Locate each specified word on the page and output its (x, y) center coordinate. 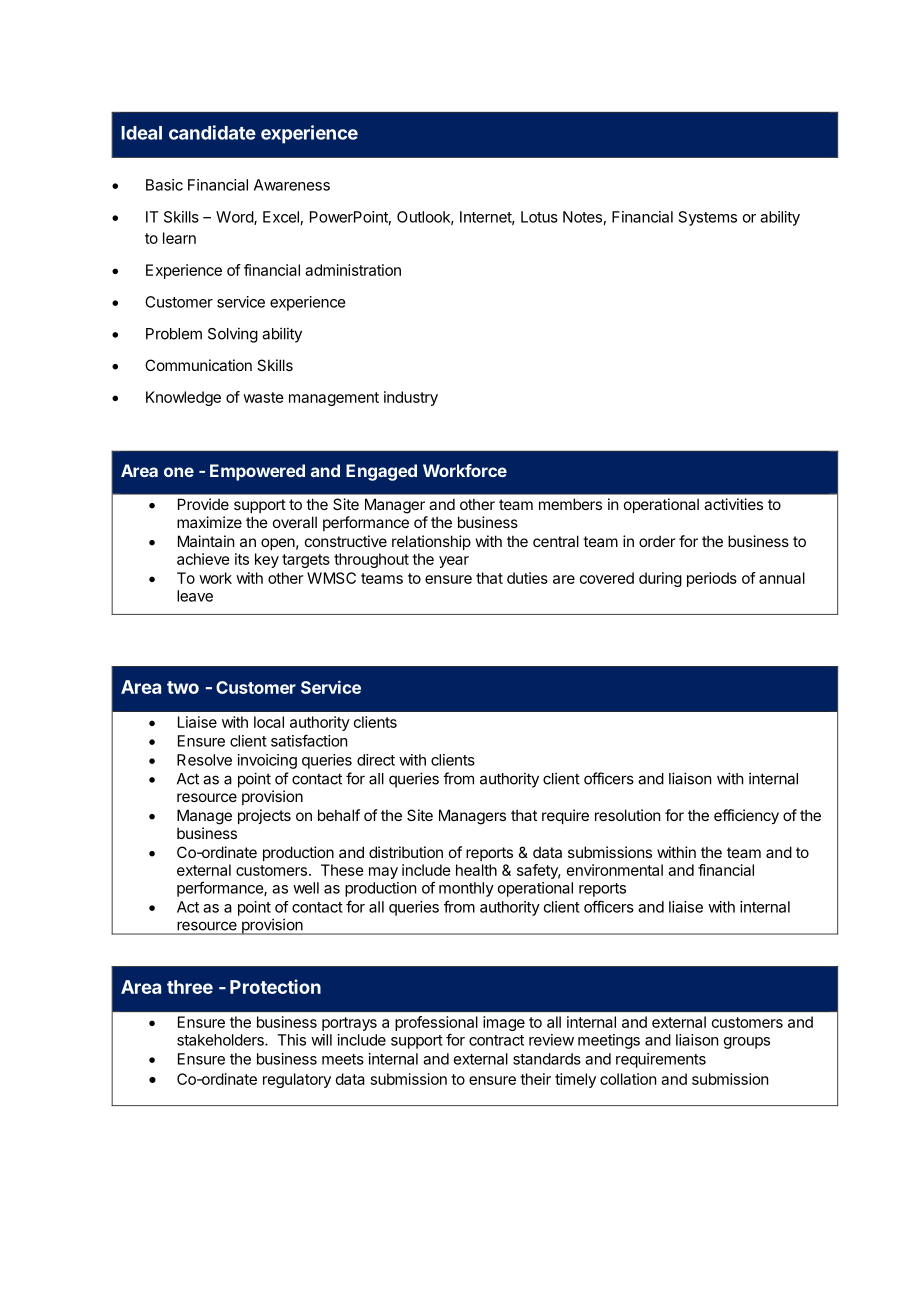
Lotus (539, 217)
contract (496, 1040)
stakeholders (221, 1040)
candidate (212, 132)
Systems (708, 218)
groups (747, 1043)
